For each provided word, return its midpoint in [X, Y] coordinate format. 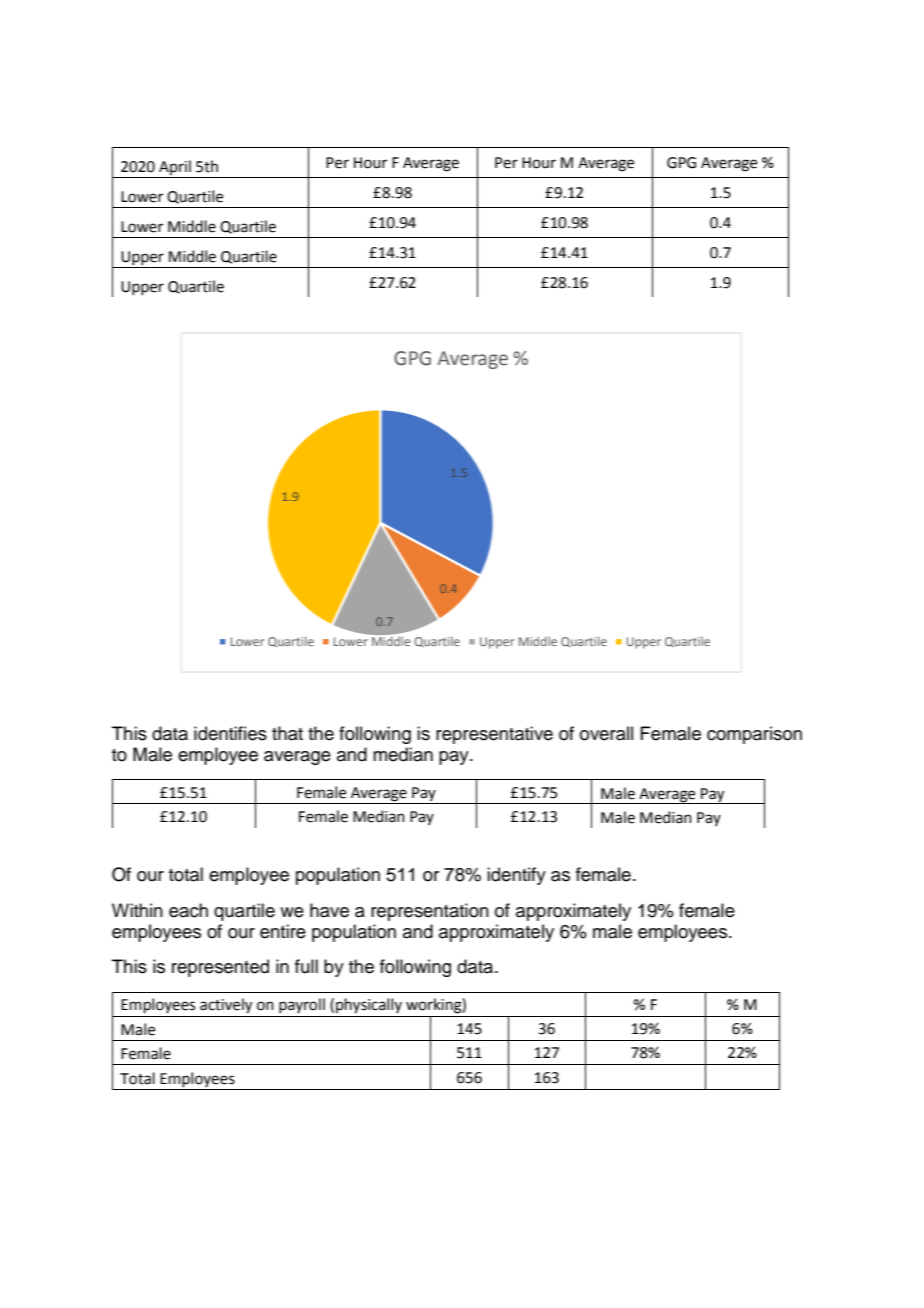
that [287, 733]
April [175, 169]
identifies [230, 733]
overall [606, 733]
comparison [754, 735]
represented [220, 968]
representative [494, 735]
